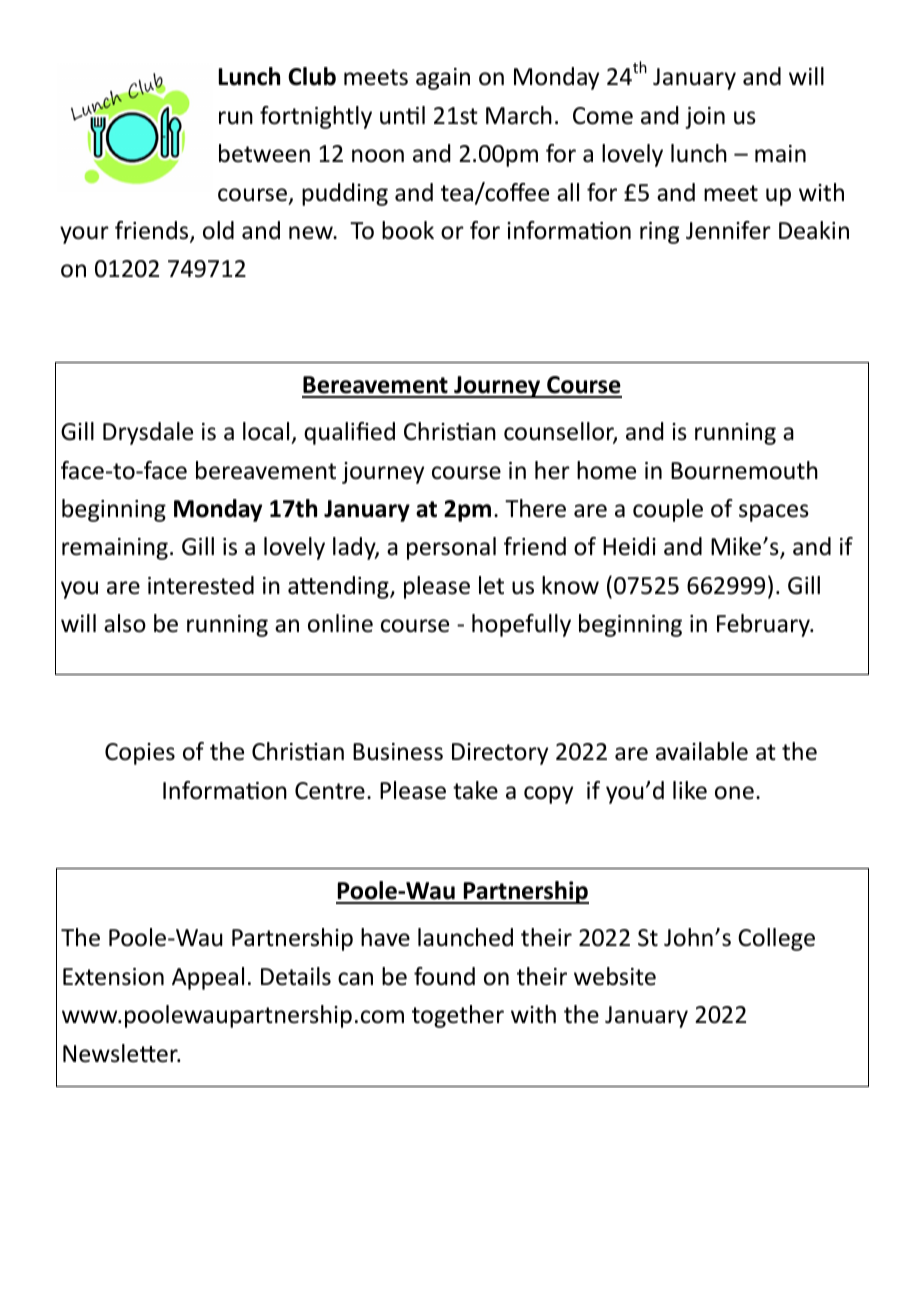  I want to click on available, so click(702, 751).
